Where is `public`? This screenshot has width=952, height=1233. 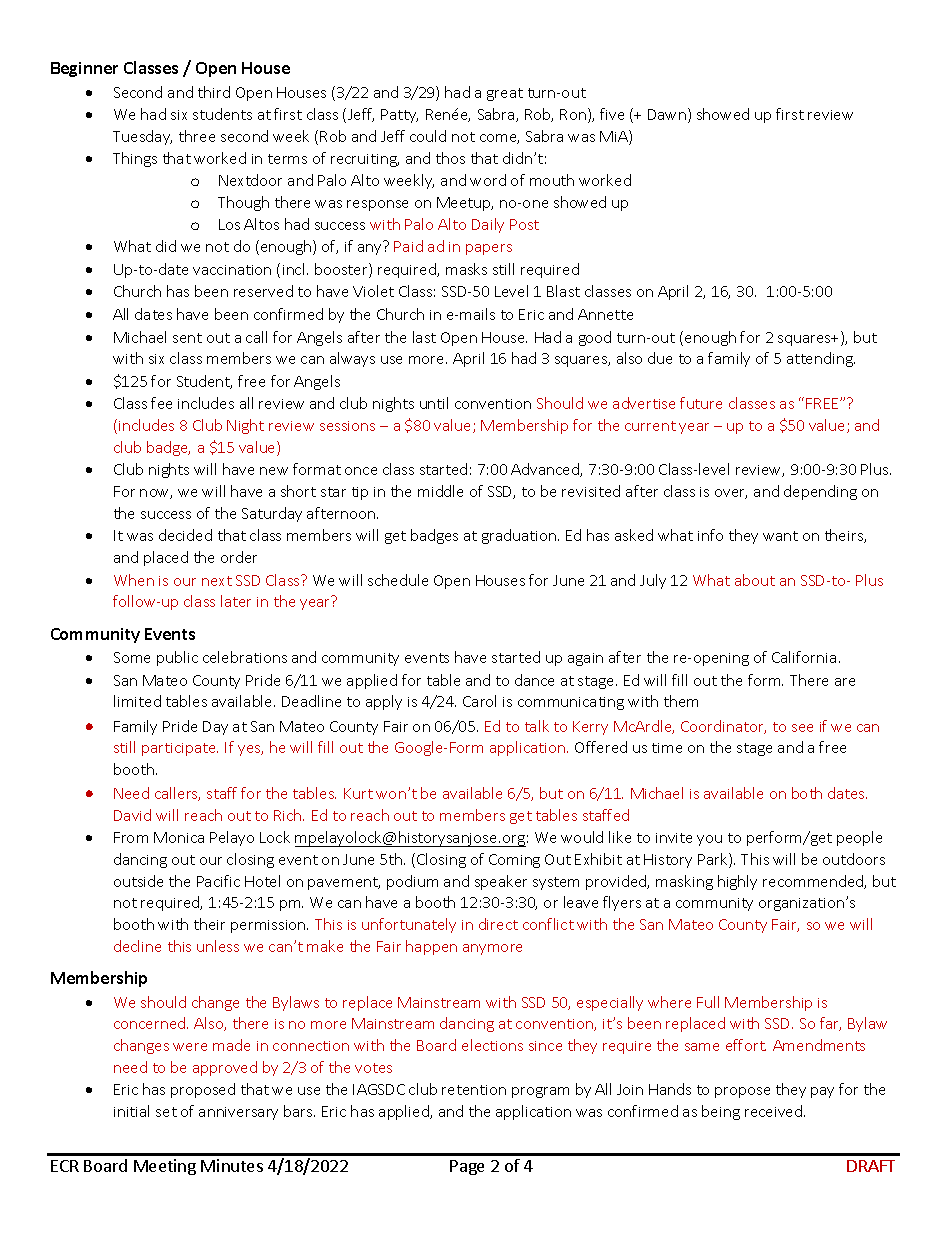
public is located at coordinates (177, 658).
